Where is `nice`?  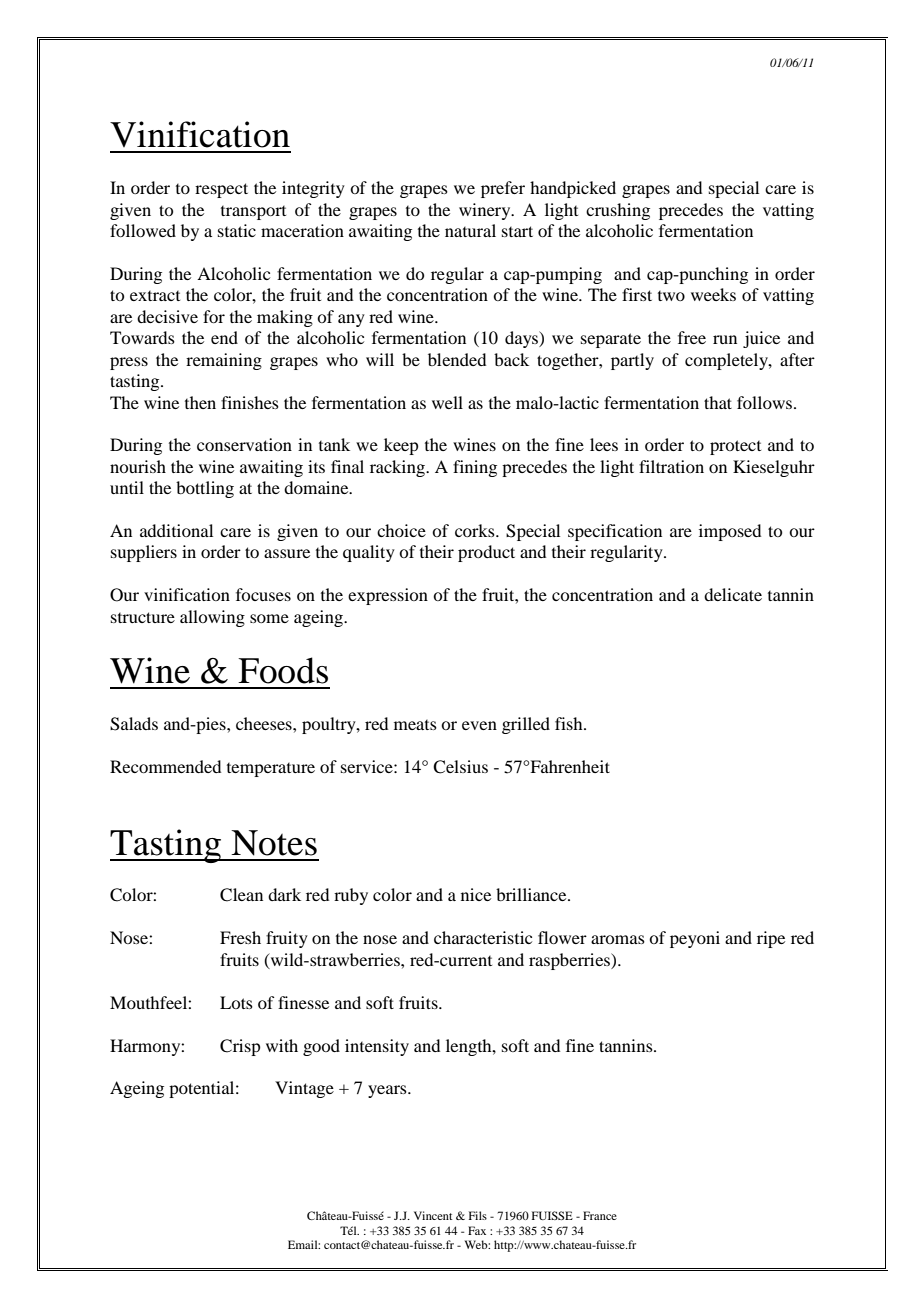 nice is located at coordinates (476, 894).
